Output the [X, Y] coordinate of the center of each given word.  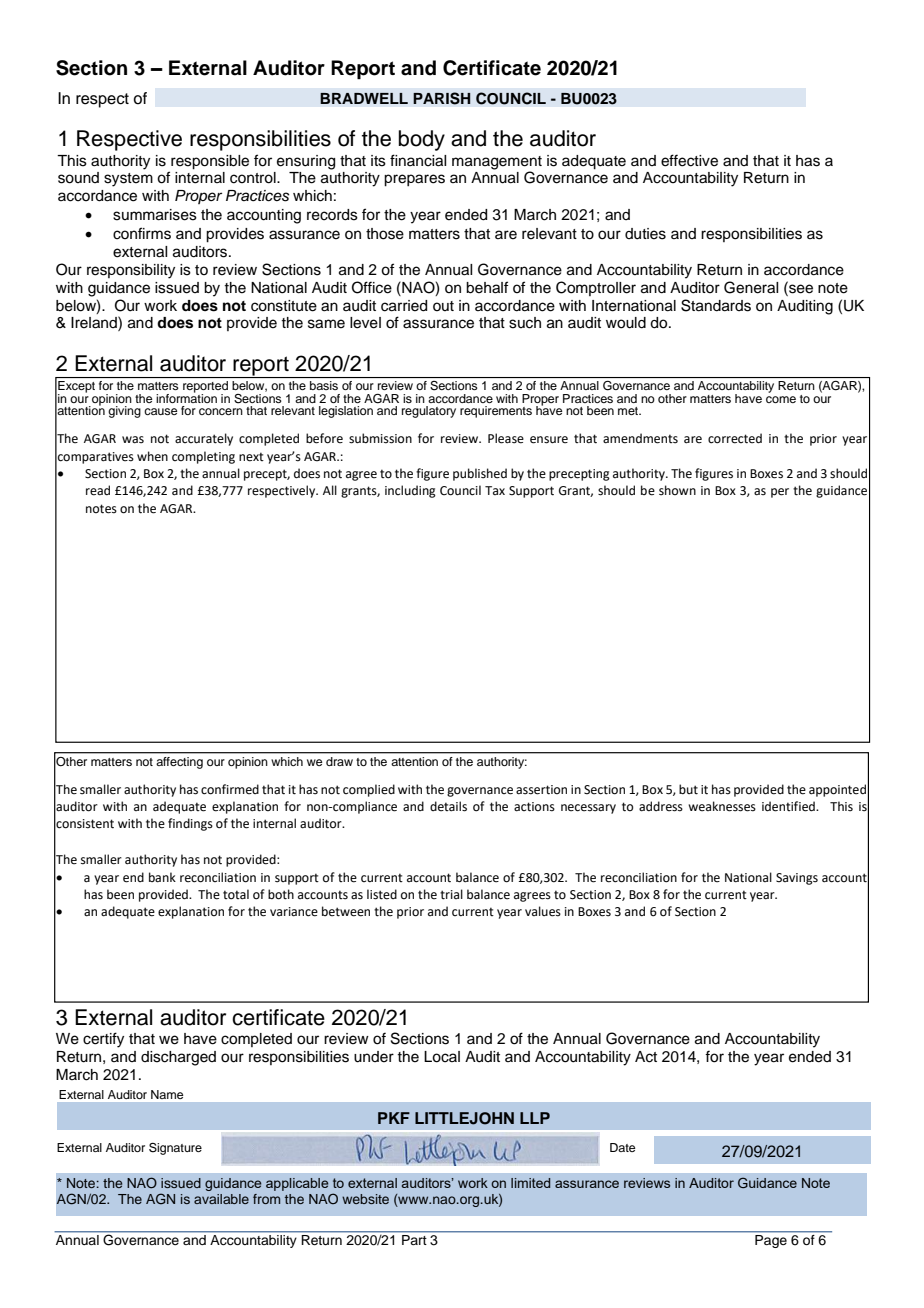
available [221, 1199]
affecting [180, 763]
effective [689, 160]
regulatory [429, 412]
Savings [797, 879]
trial [451, 894]
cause [160, 411]
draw [339, 761]
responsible [210, 162]
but [688, 789]
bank [162, 877]
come [781, 399]
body [422, 140]
